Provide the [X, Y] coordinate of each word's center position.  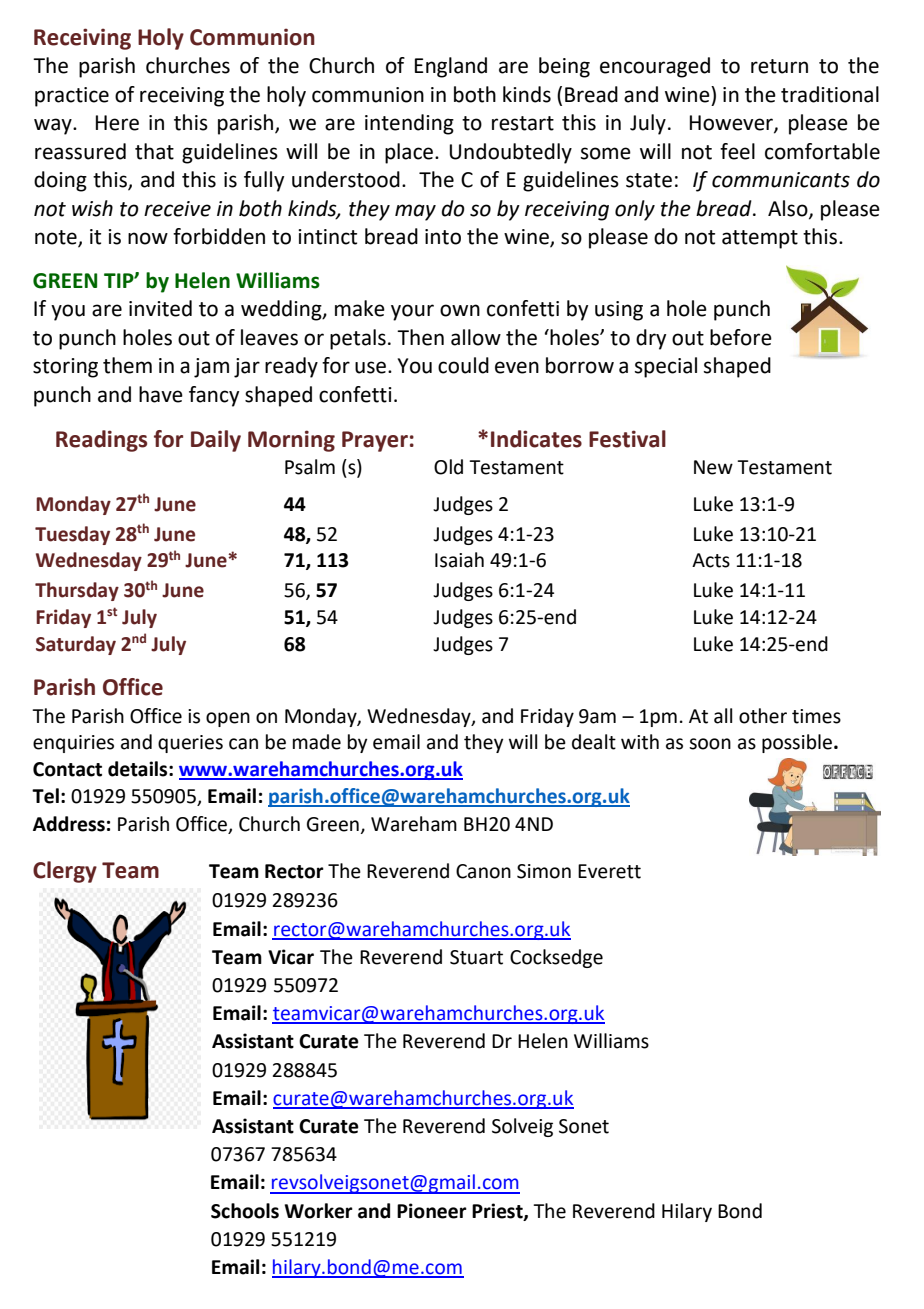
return [779, 66]
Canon [483, 871]
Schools [245, 1211]
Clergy [65, 872]
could [463, 365]
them [127, 365]
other [763, 716]
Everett [609, 871]
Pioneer [432, 1211]
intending [409, 124]
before [741, 337]
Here [117, 123]
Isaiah [459, 560]
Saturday [76, 645]
